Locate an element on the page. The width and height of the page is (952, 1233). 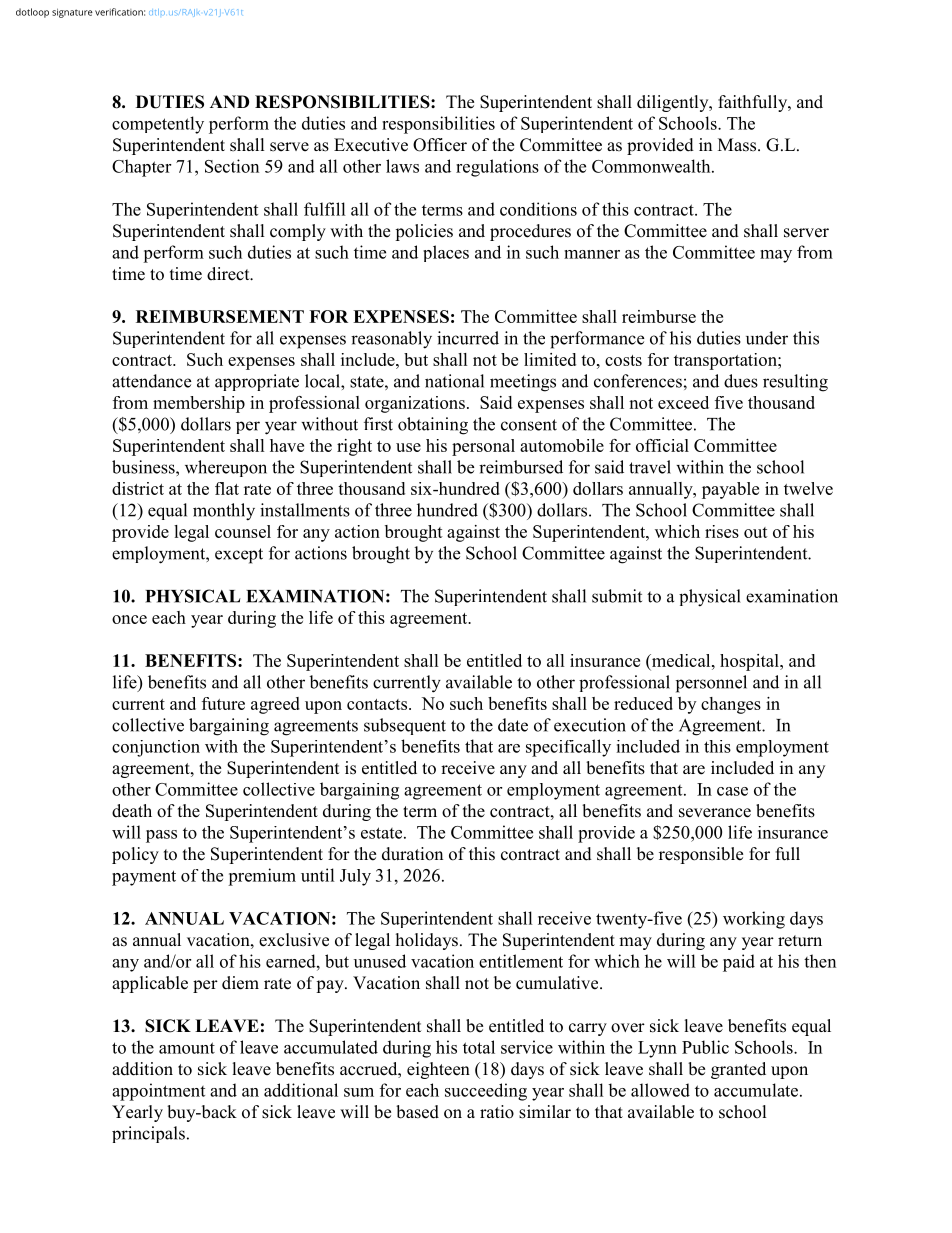
attendance is located at coordinates (151, 381).
